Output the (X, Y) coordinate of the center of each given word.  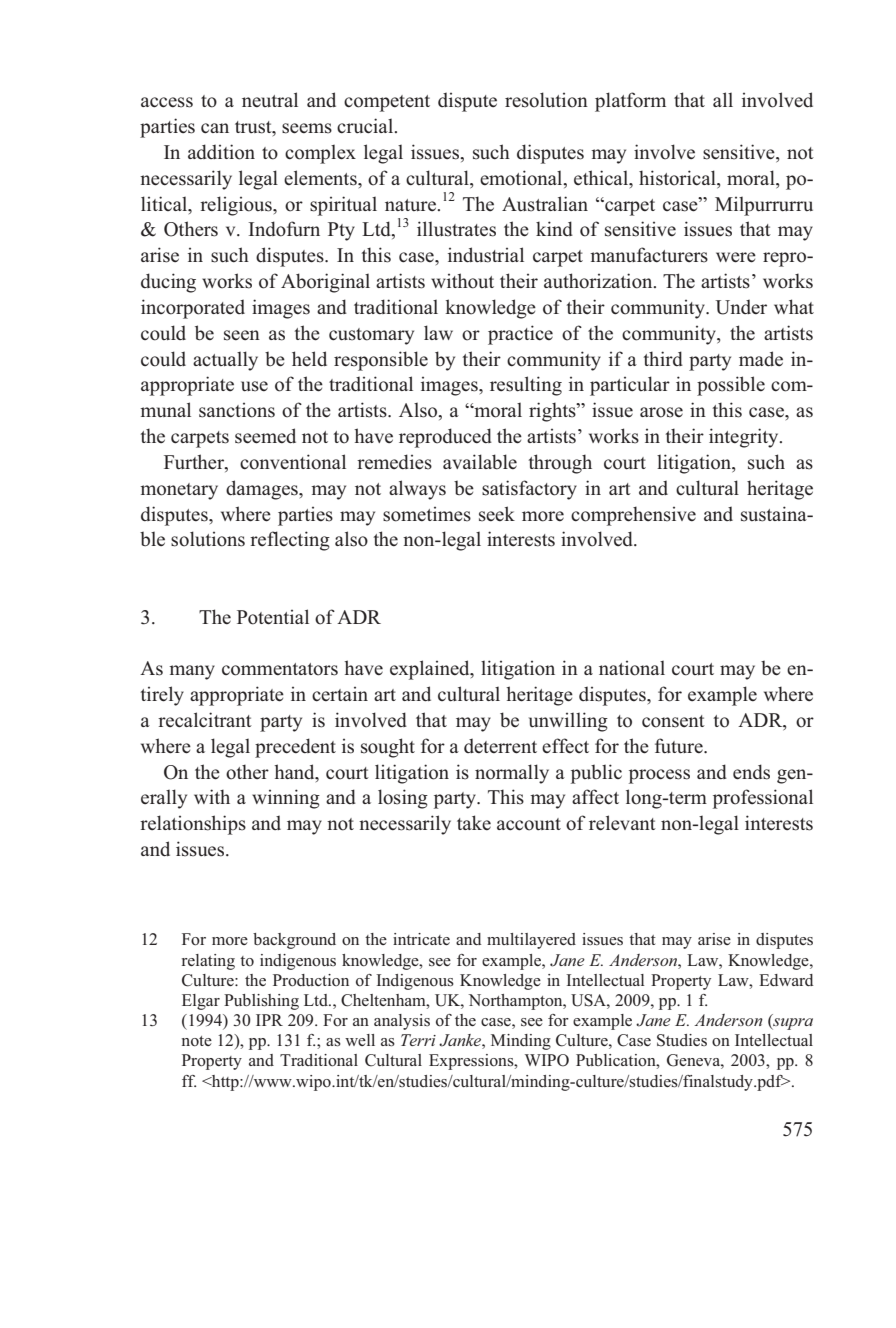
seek (497, 514)
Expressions (472, 1062)
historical (678, 179)
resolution (546, 100)
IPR (269, 1020)
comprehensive (633, 516)
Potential (273, 617)
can (215, 128)
